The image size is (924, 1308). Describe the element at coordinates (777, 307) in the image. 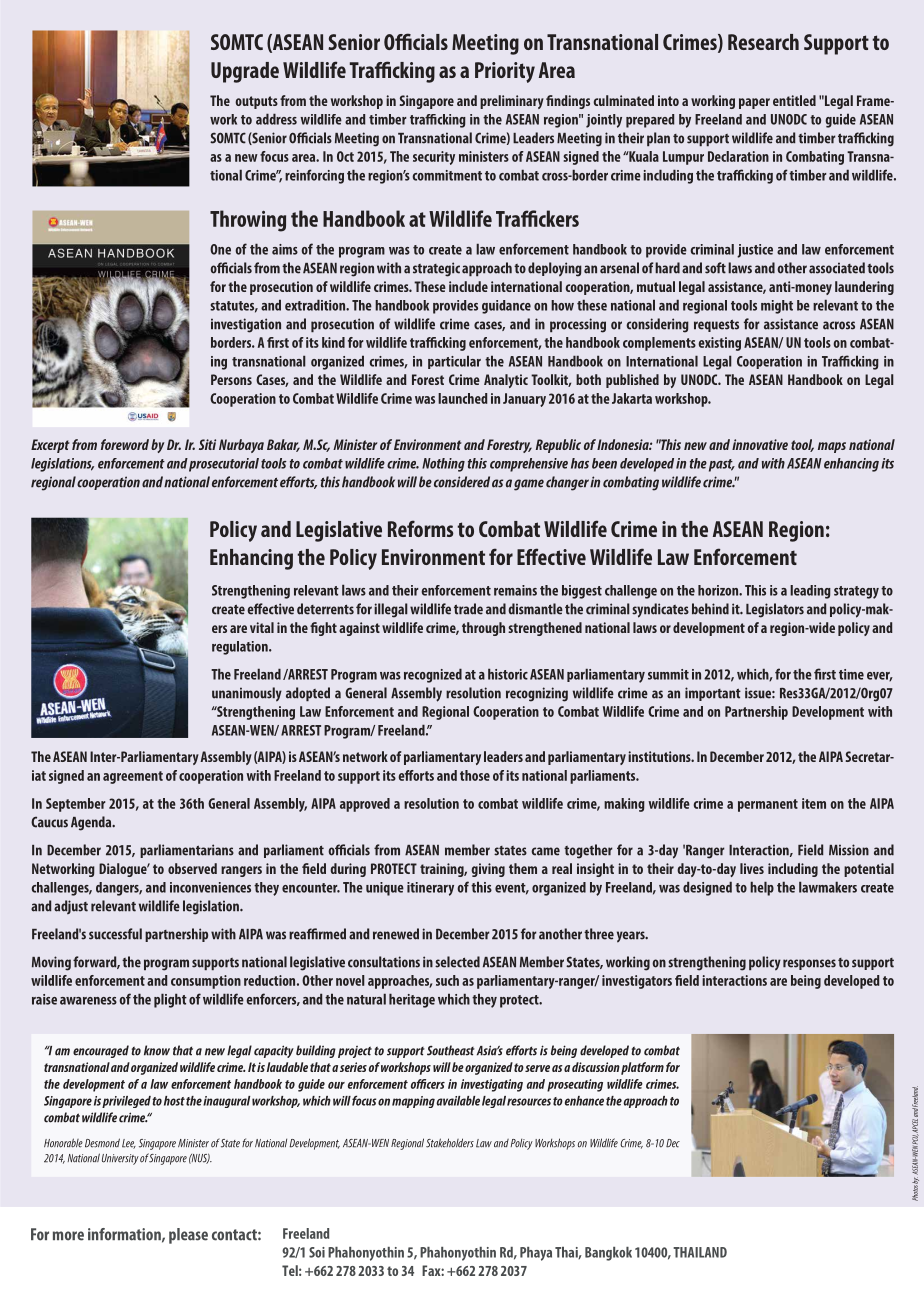

I see `might` at that location.
